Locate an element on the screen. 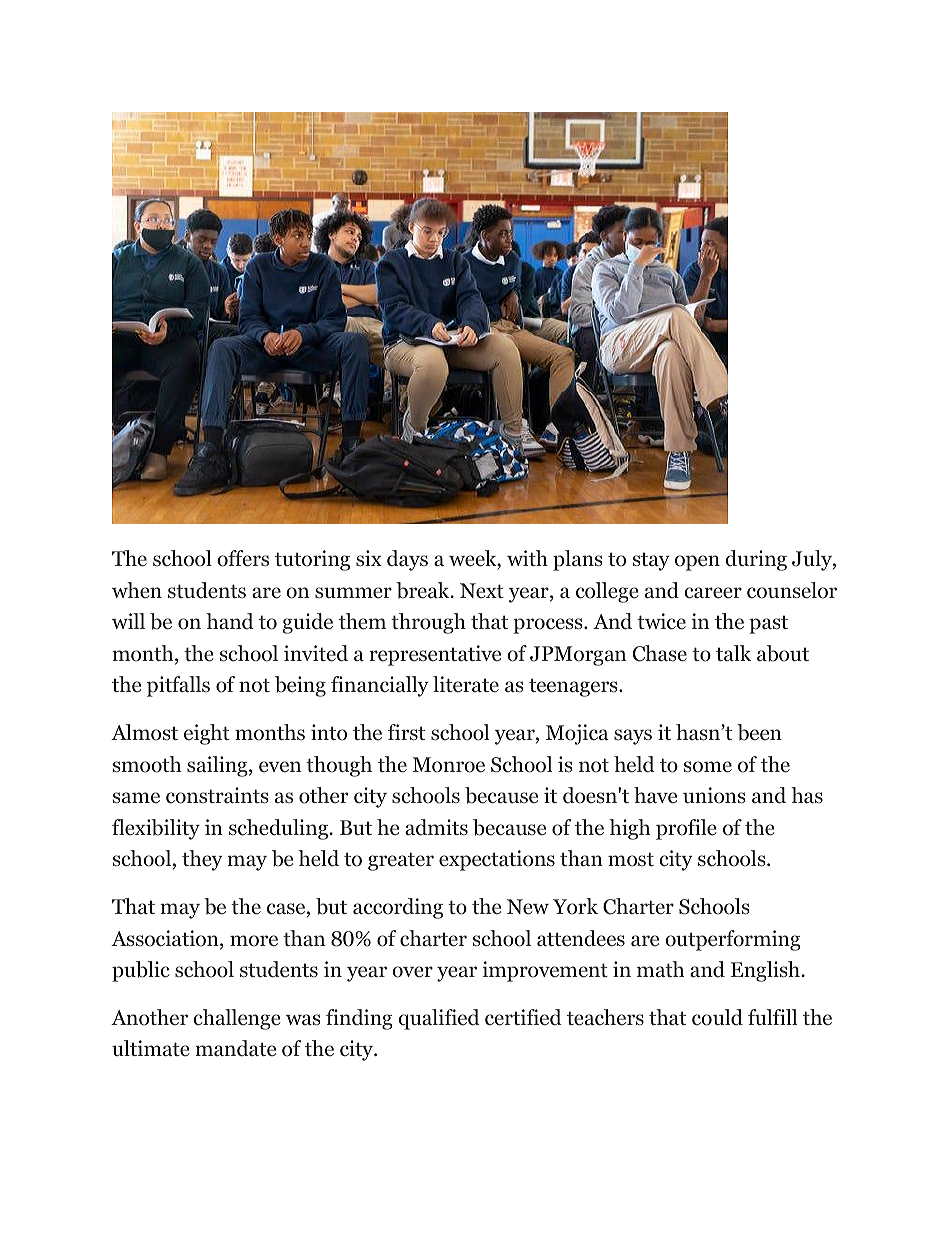  open is located at coordinates (697, 563).
